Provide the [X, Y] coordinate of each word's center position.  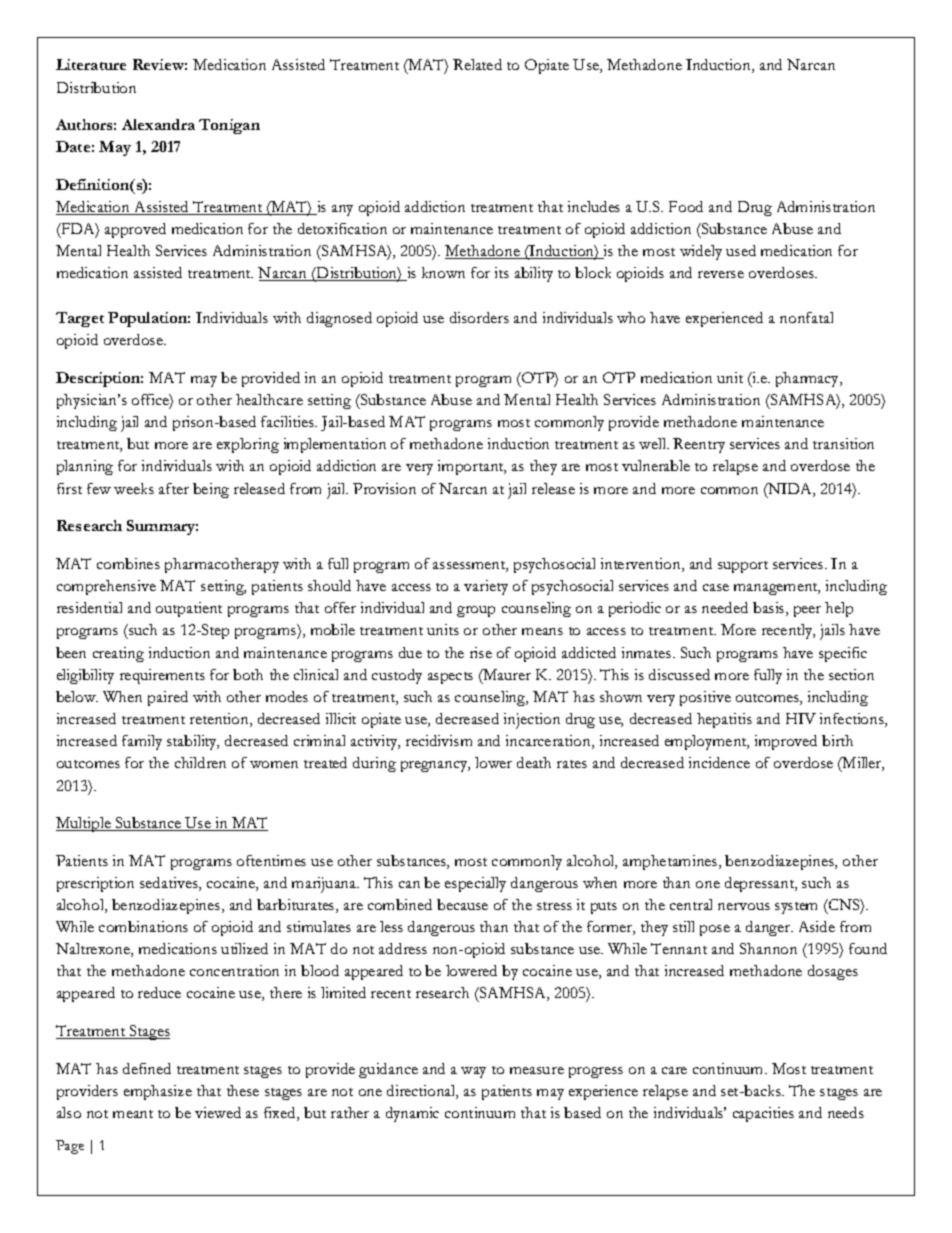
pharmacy [809, 379]
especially [475, 884]
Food [686, 206]
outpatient [189, 609]
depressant [761, 884]
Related [477, 64]
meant [133, 1114]
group [476, 611]
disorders [479, 317]
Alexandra [158, 124]
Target [80, 319]
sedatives [170, 884]
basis [770, 609]
